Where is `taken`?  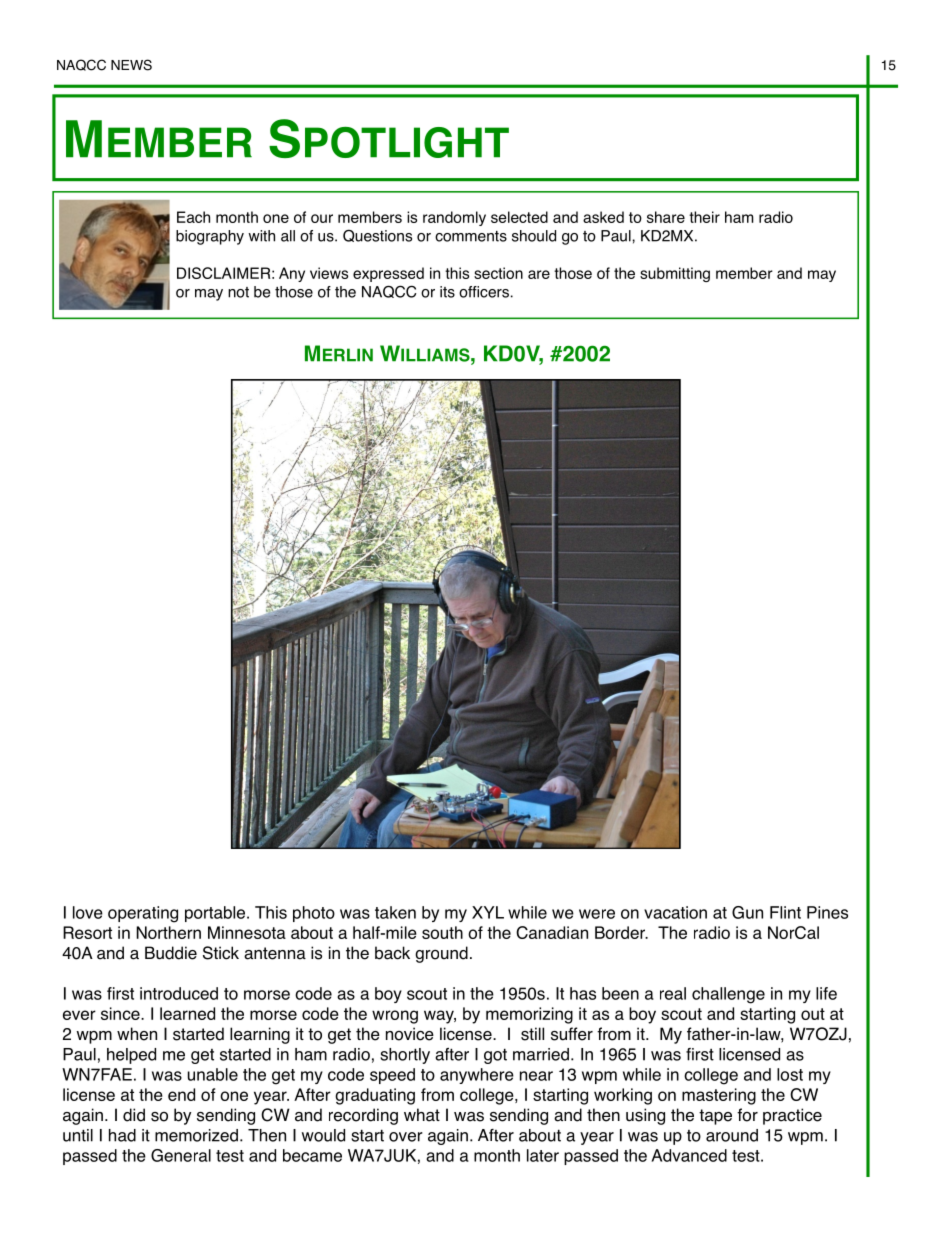 taken is located at coordinates (395, 912).
